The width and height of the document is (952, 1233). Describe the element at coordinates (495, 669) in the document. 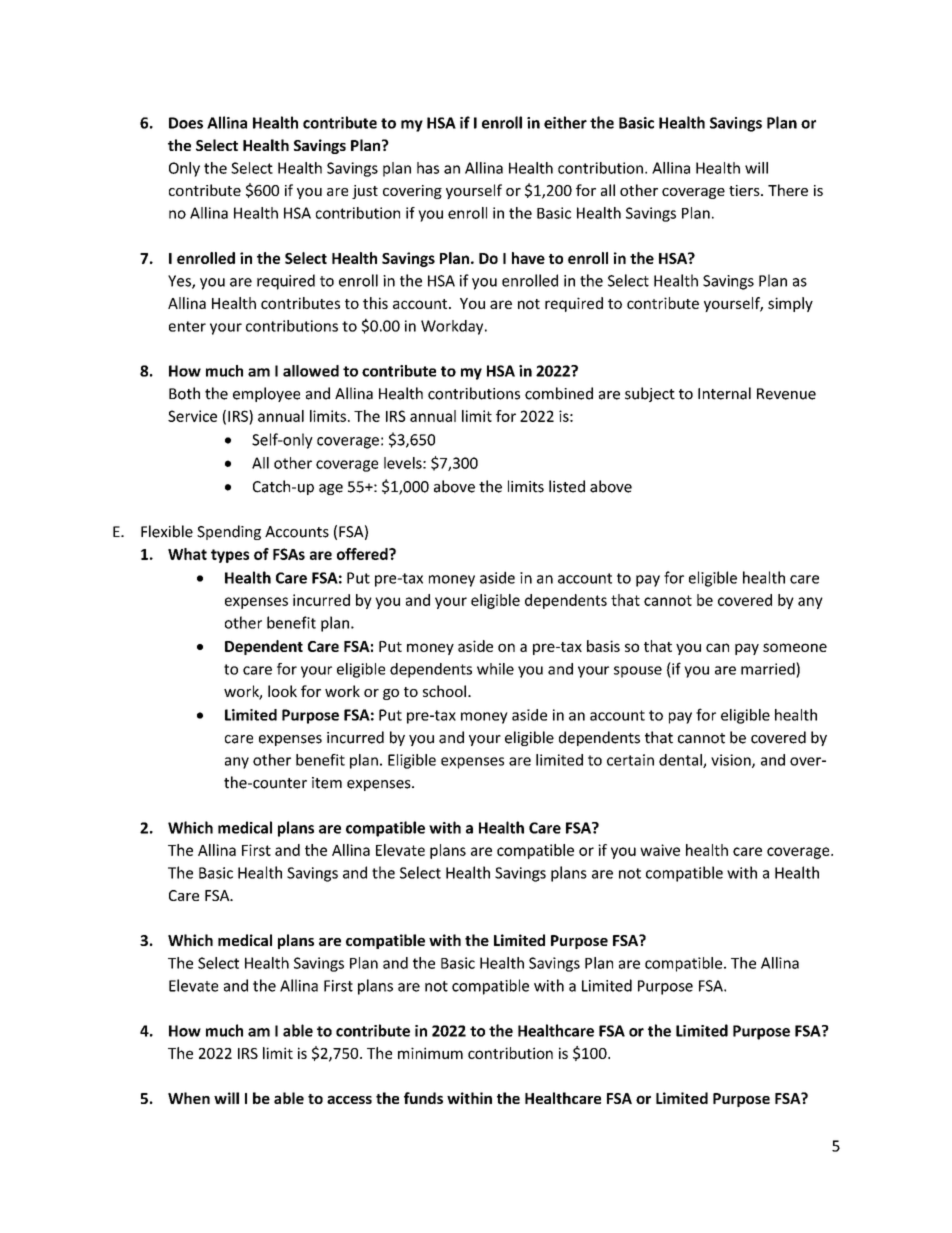

I see `while` at that location.
